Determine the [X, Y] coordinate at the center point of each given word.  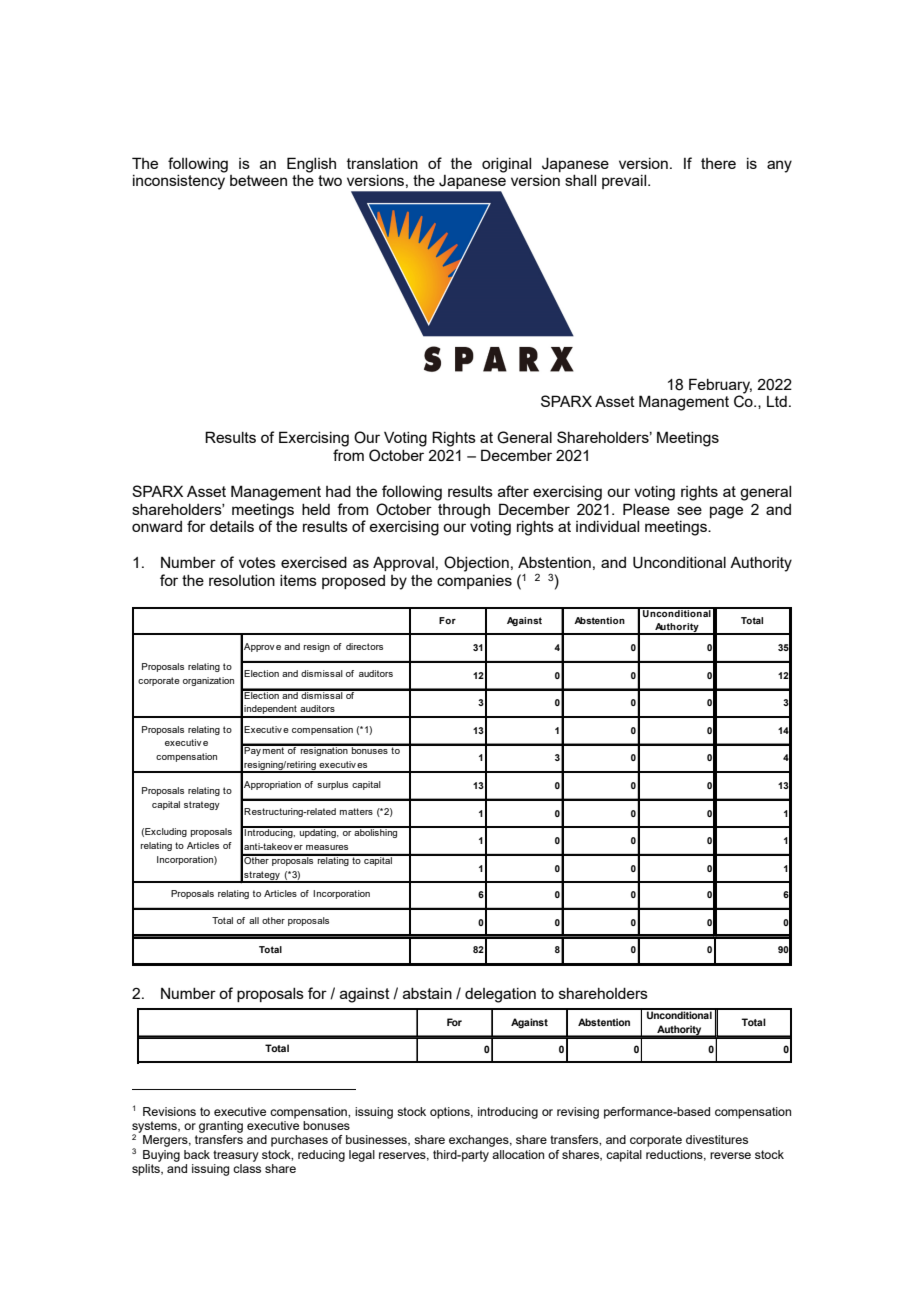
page [726, 512]
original [506, 165]
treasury [236, 1156]
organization [208, 681]
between [258, 180]
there [718, 163]
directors [364, 646]
